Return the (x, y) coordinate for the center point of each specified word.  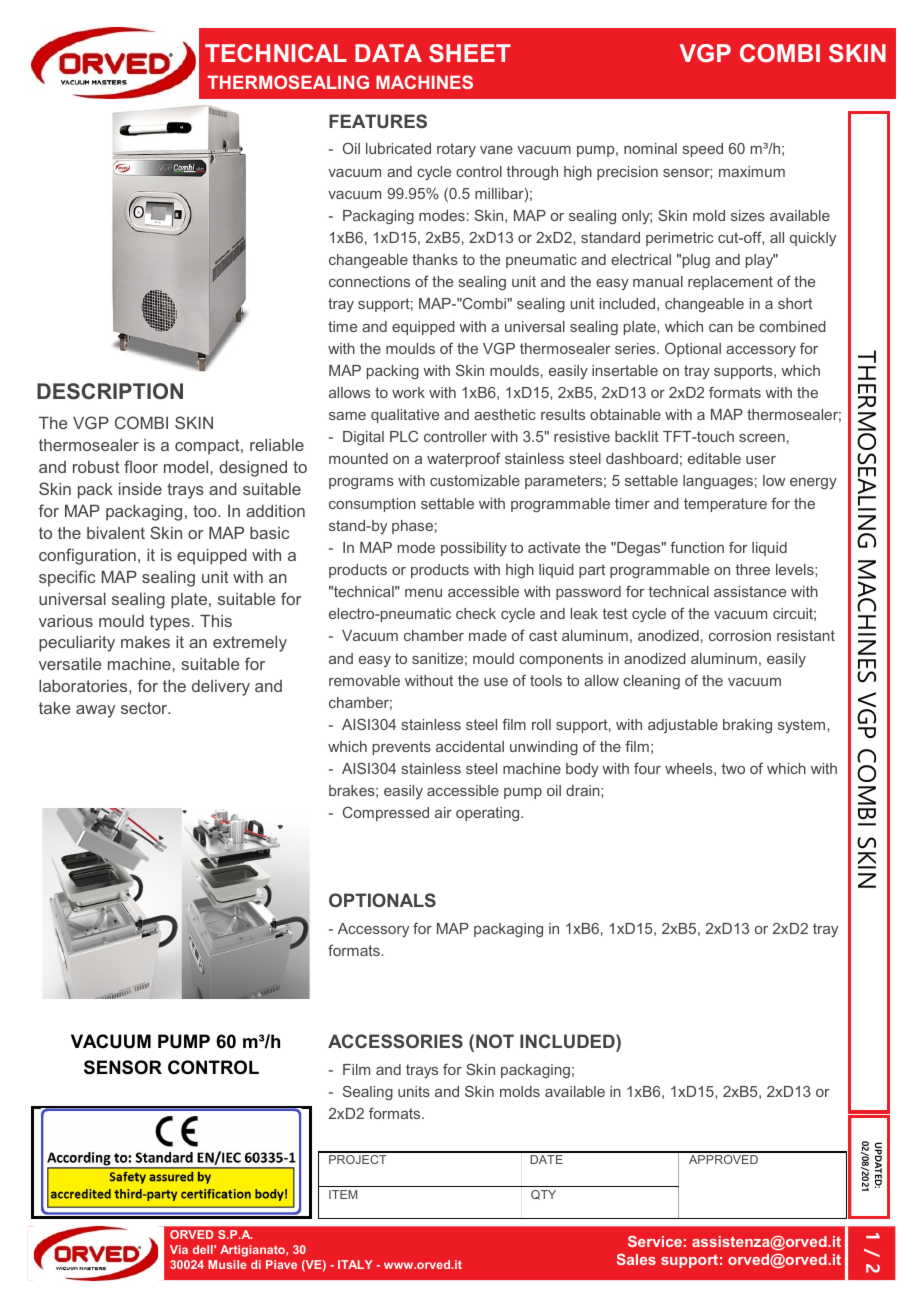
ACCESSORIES (395, 1041)
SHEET (470, 53)
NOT (495, 1041)
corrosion (740, 635)
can (721, 328)
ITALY (355, 1264)
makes (145, 642)
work (408, 392)
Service (655, 1241)
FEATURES (378, 121)
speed (703, 150)
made (488, 635)
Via (179, 1249)
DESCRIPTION (110, 391)
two (733, 768)
